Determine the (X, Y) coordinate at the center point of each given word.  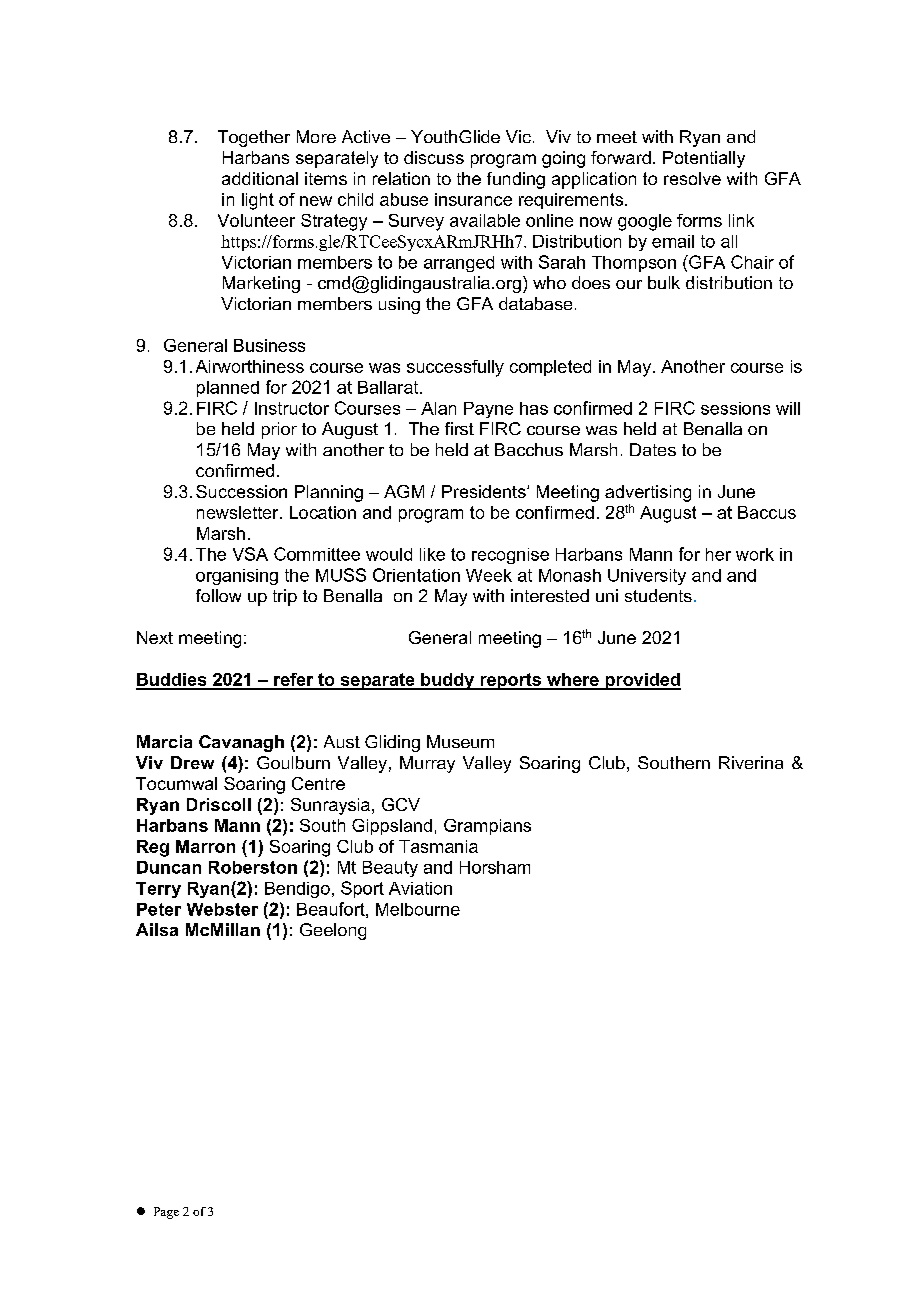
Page (166, 1213)
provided (642, 681)
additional (260, 178)
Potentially (704, 159)
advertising (648, 493)
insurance (473, 199)
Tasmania (438, 846)
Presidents (485, 491)
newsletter (239, 512)
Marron (205, 846)
